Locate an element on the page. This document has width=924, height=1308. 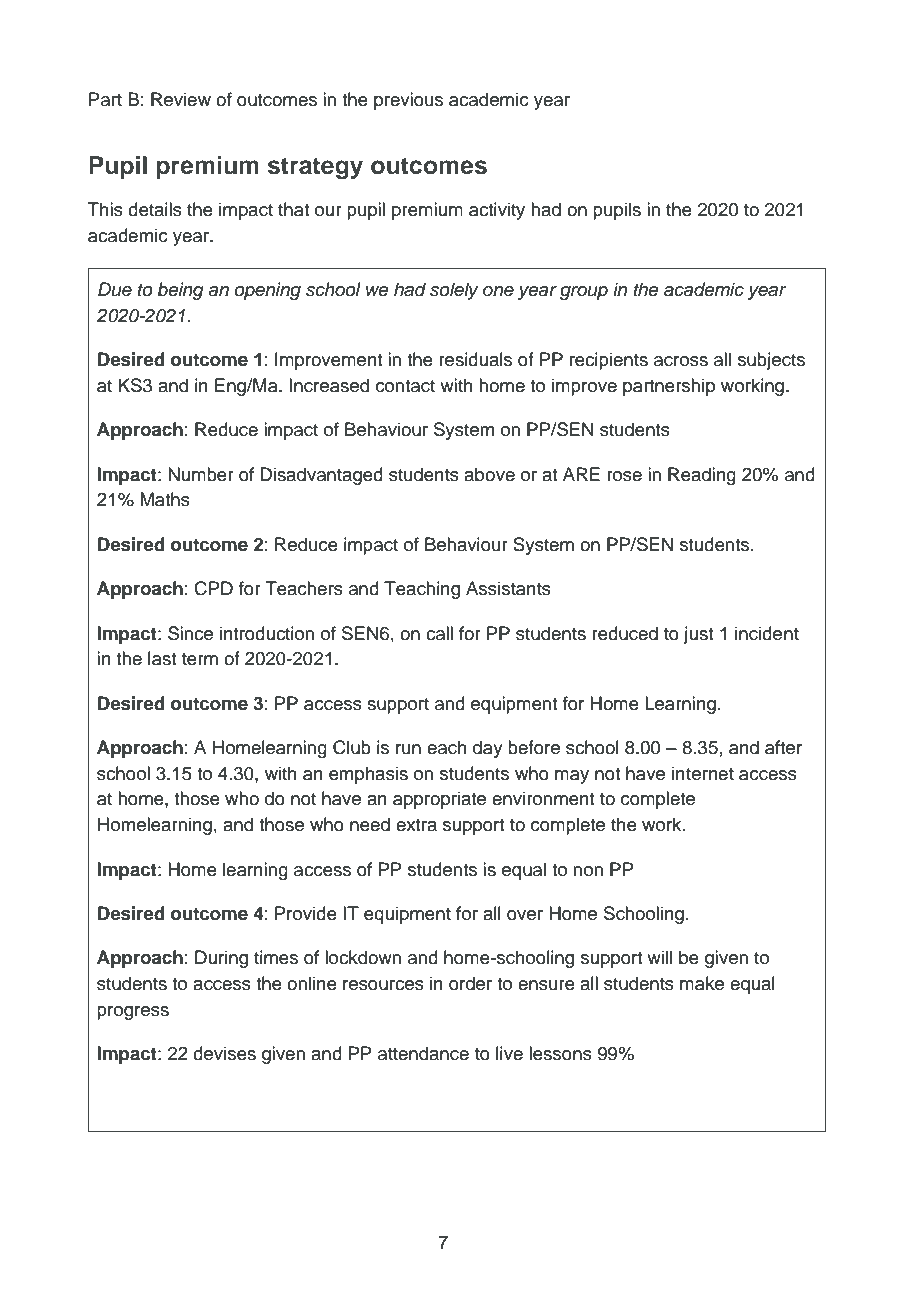
internet is located at coordinates (703, 773).
